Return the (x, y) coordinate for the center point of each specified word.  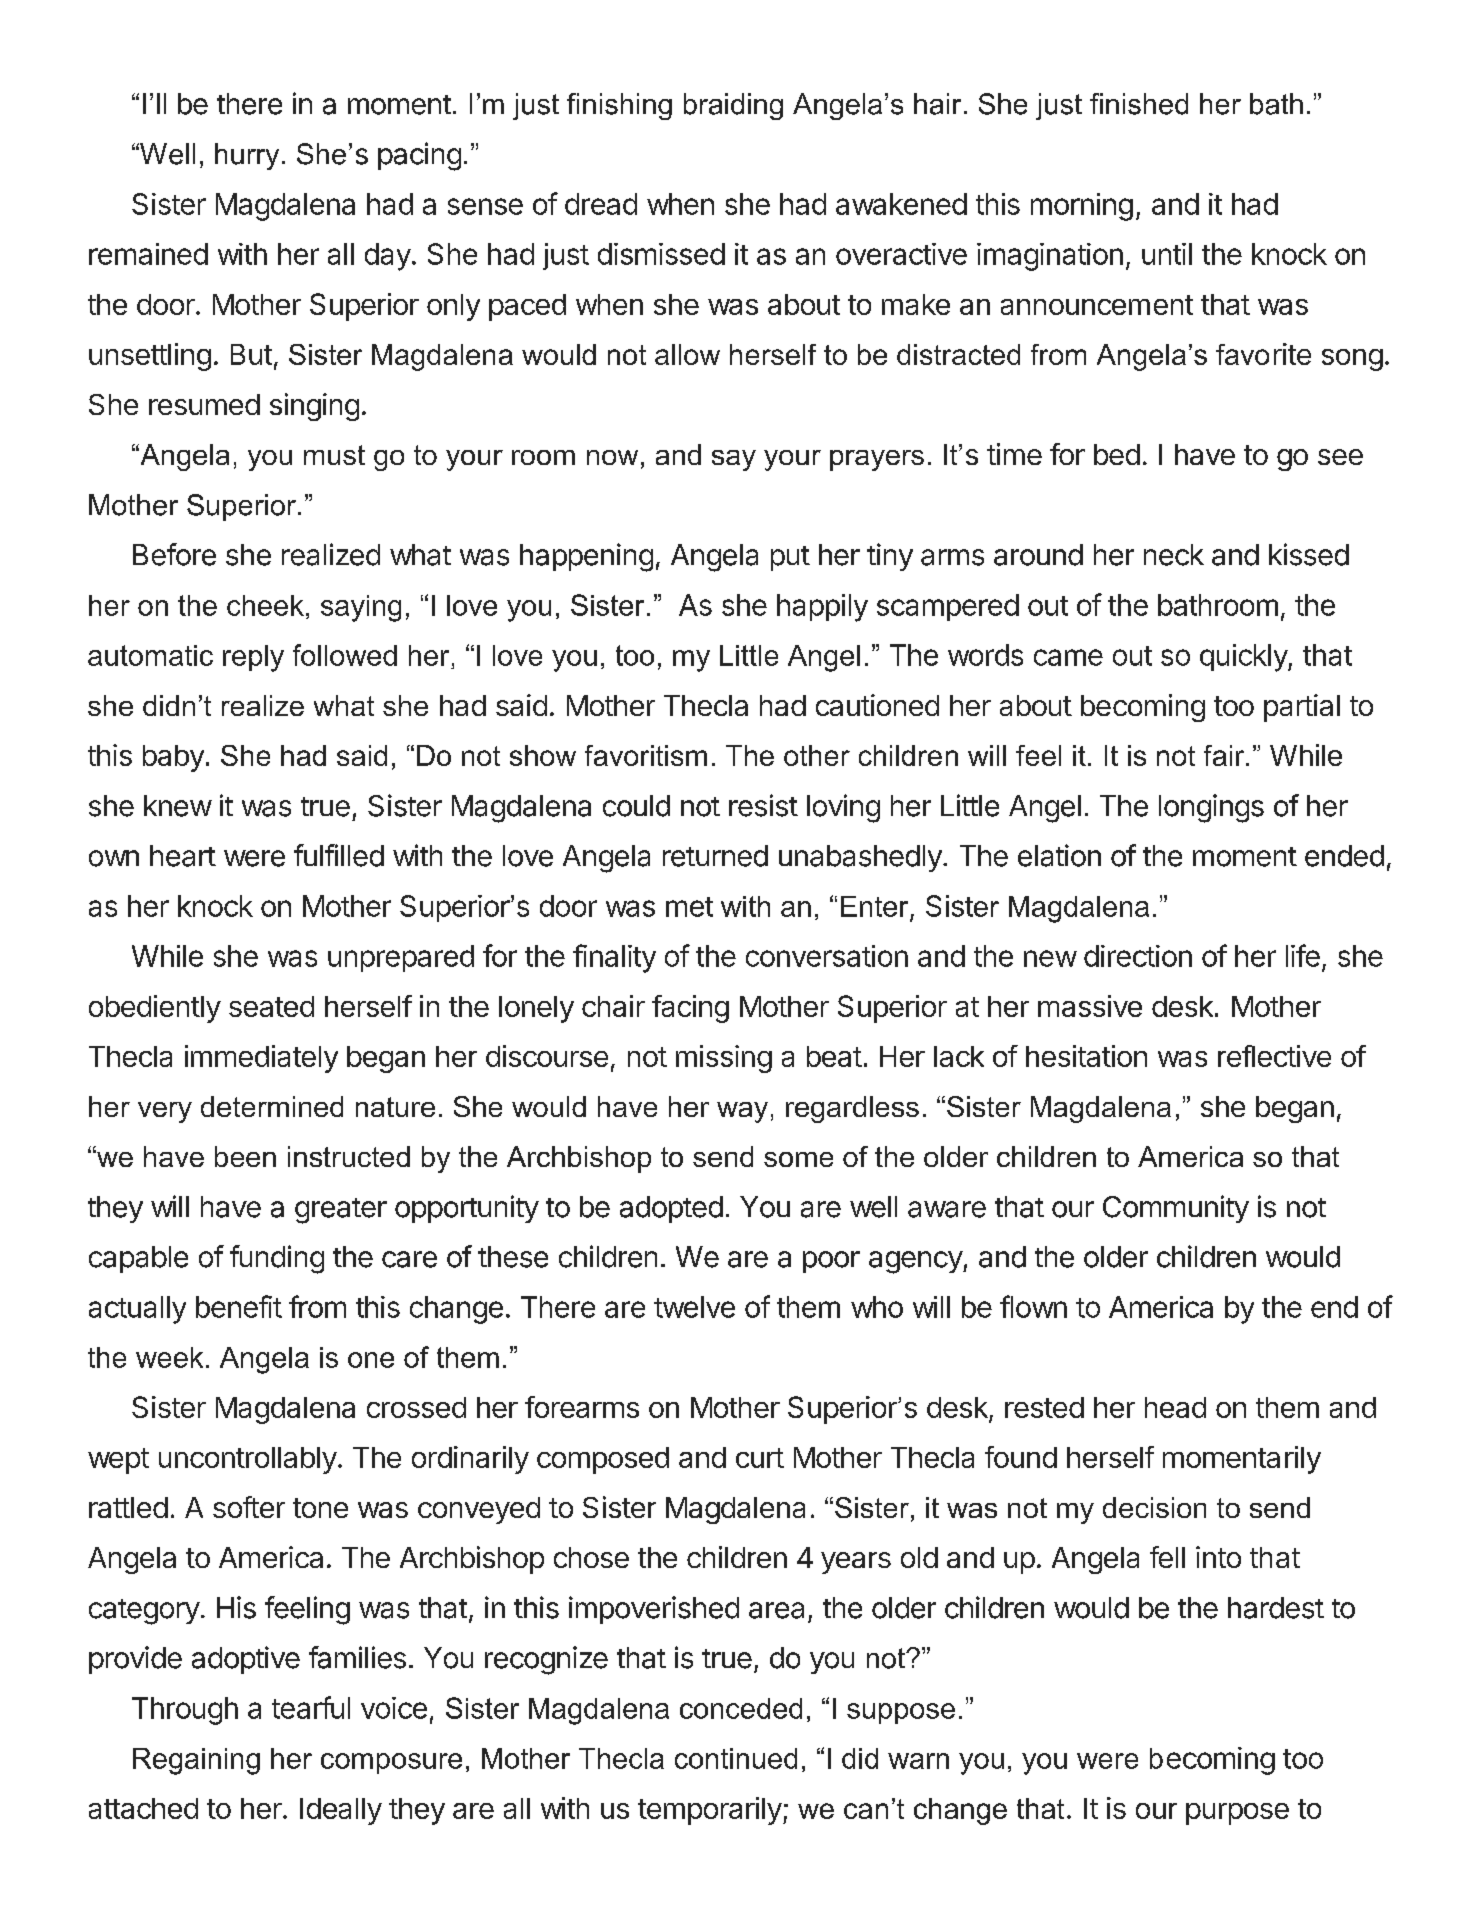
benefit (239, 1306)
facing (690, 1009)
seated (271, 1006)
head (1175, 1407)
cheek (265, 605)
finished (1139, 104)
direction (1138, 956)
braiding (733, 106)
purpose (1237, 1814)
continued (736, 1758)
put (790, 558)
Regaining (196, 1761)
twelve (694, 1307)
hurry (247, 156)
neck (1174, 555)
